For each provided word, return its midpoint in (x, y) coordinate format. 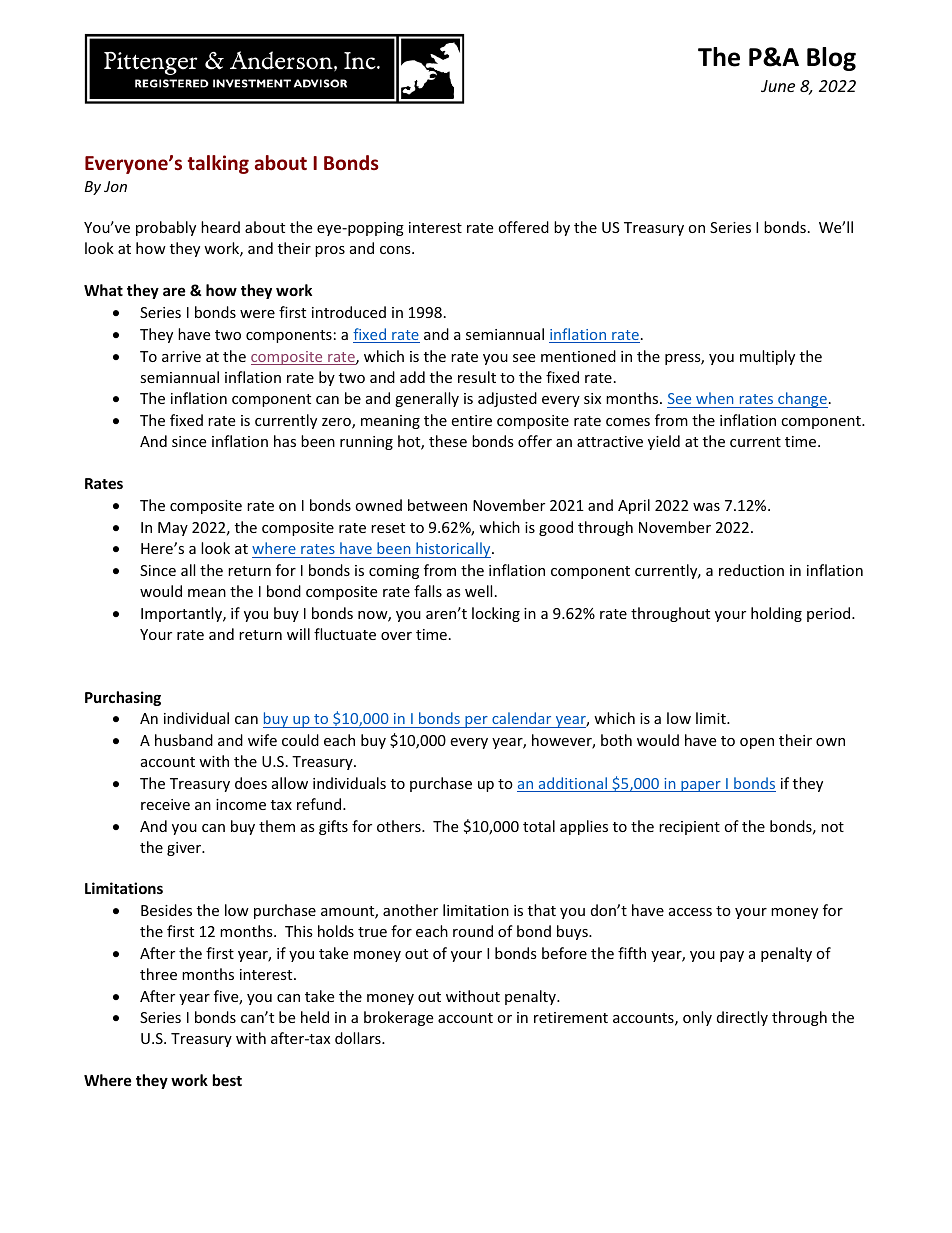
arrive (181, 356)
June (778, 86)
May (173, 529)
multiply (767, 357)
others (400, 826)
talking (218, 164)
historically (453, 550)
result (477, 377)
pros (330, 251)
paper (701, 786)
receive (165, 804)
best (227, 1080)
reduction (751, 570)
